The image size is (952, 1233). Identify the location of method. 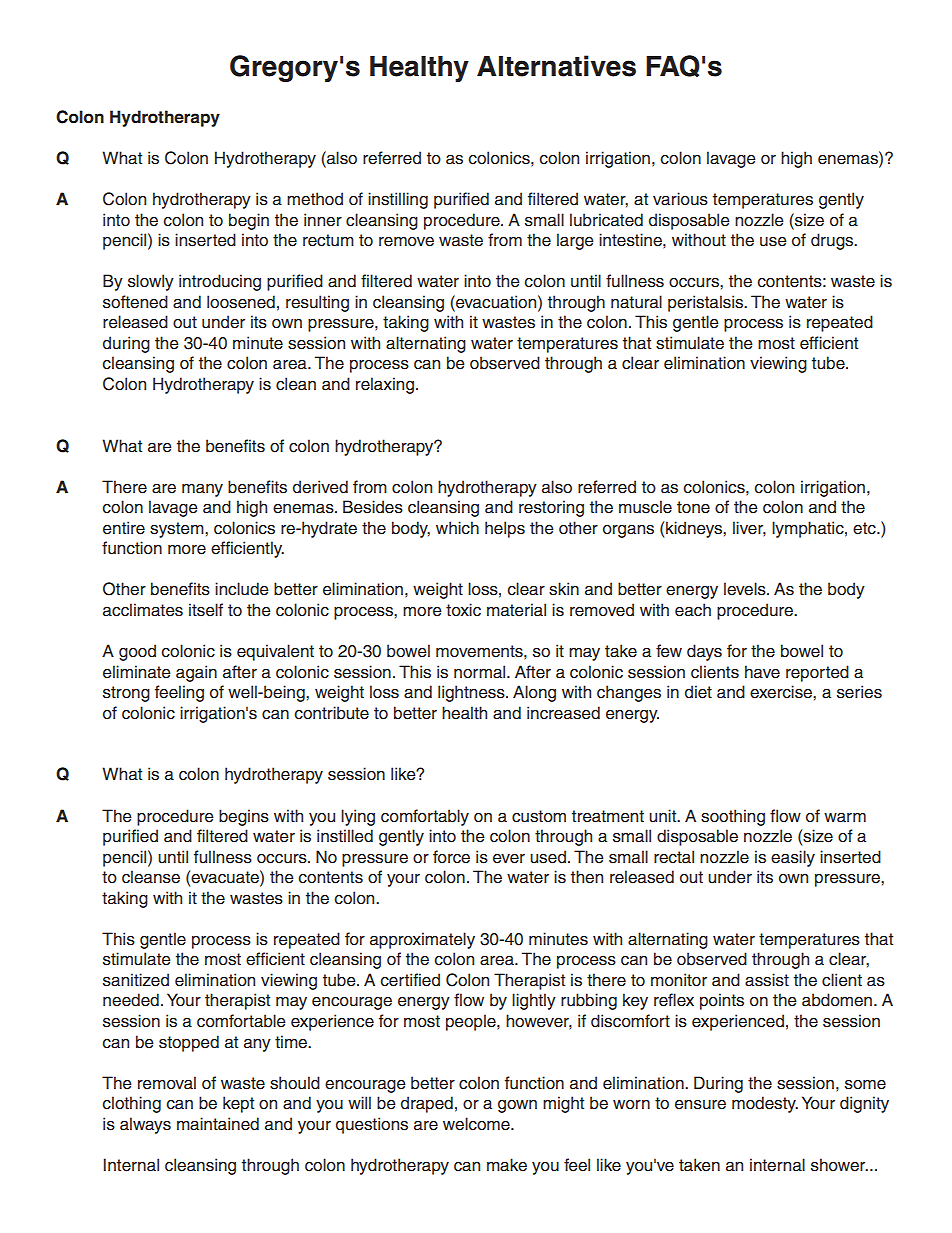
(315, 199).
